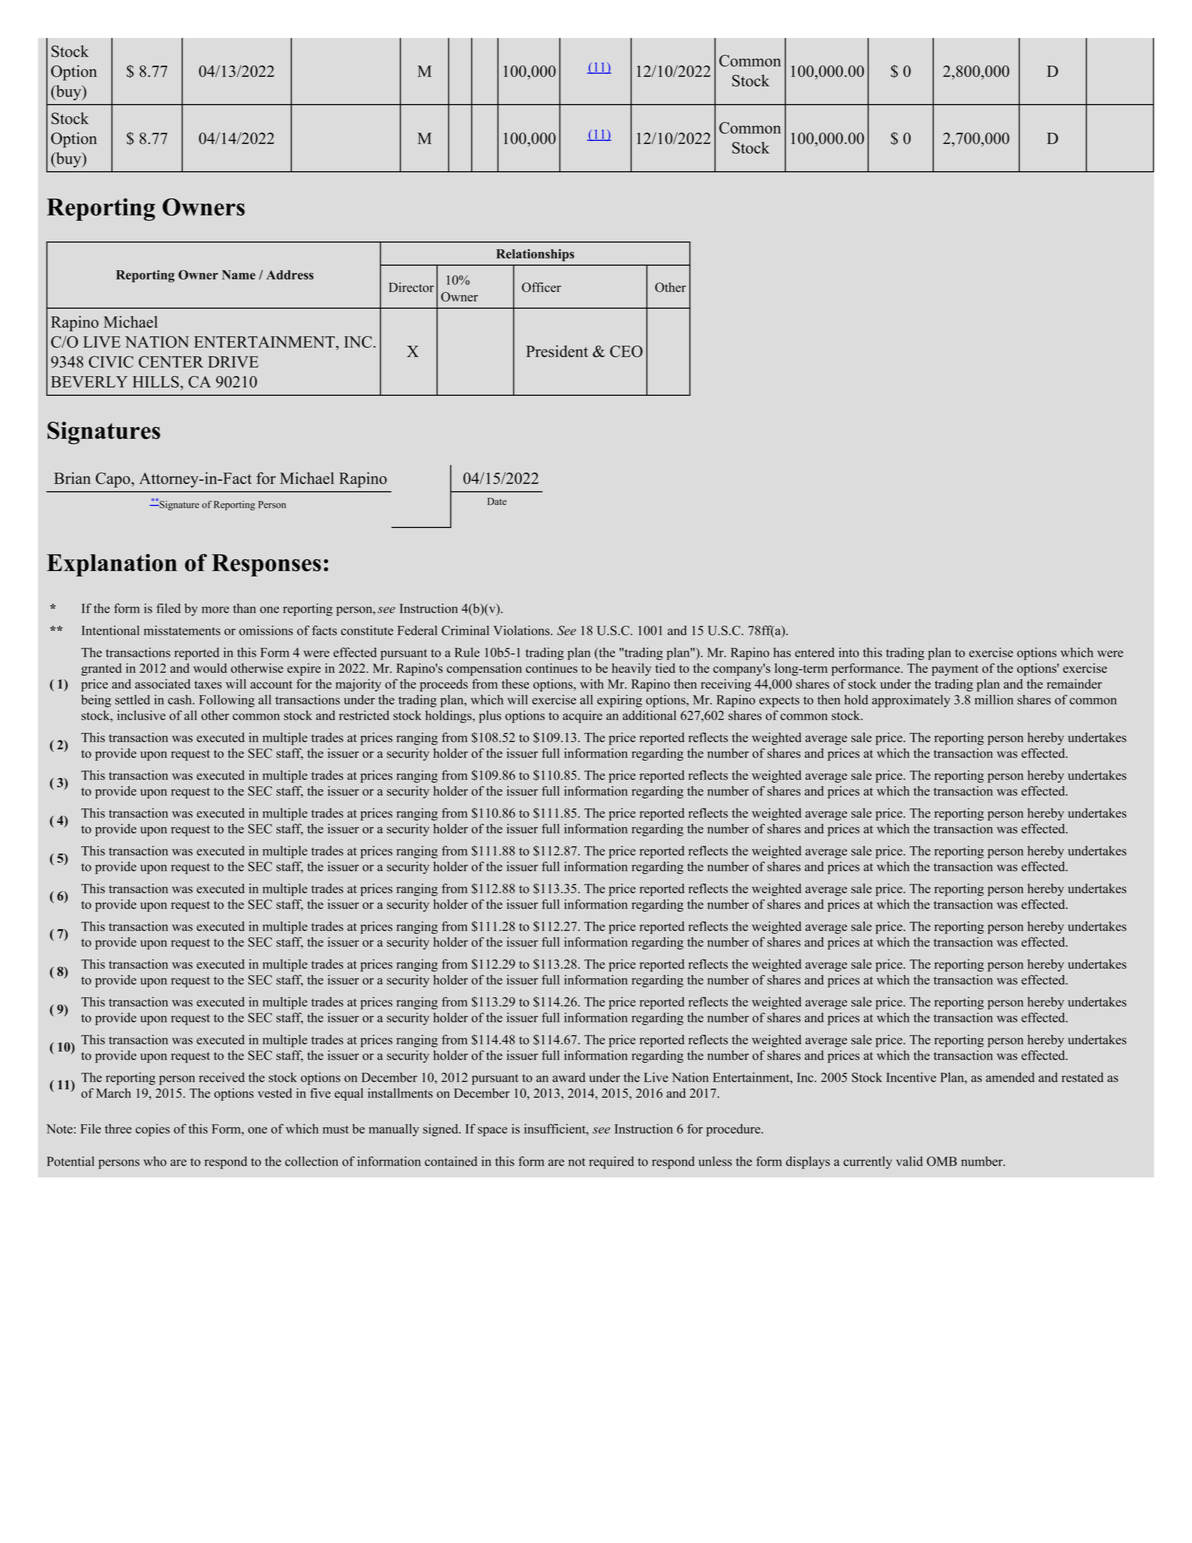 The width and height of the screenshot is (1192, 1543). What do you see at coordinates (523, 630) in the screenshot?
I see `Violations` at bounding box center [523, 630].
